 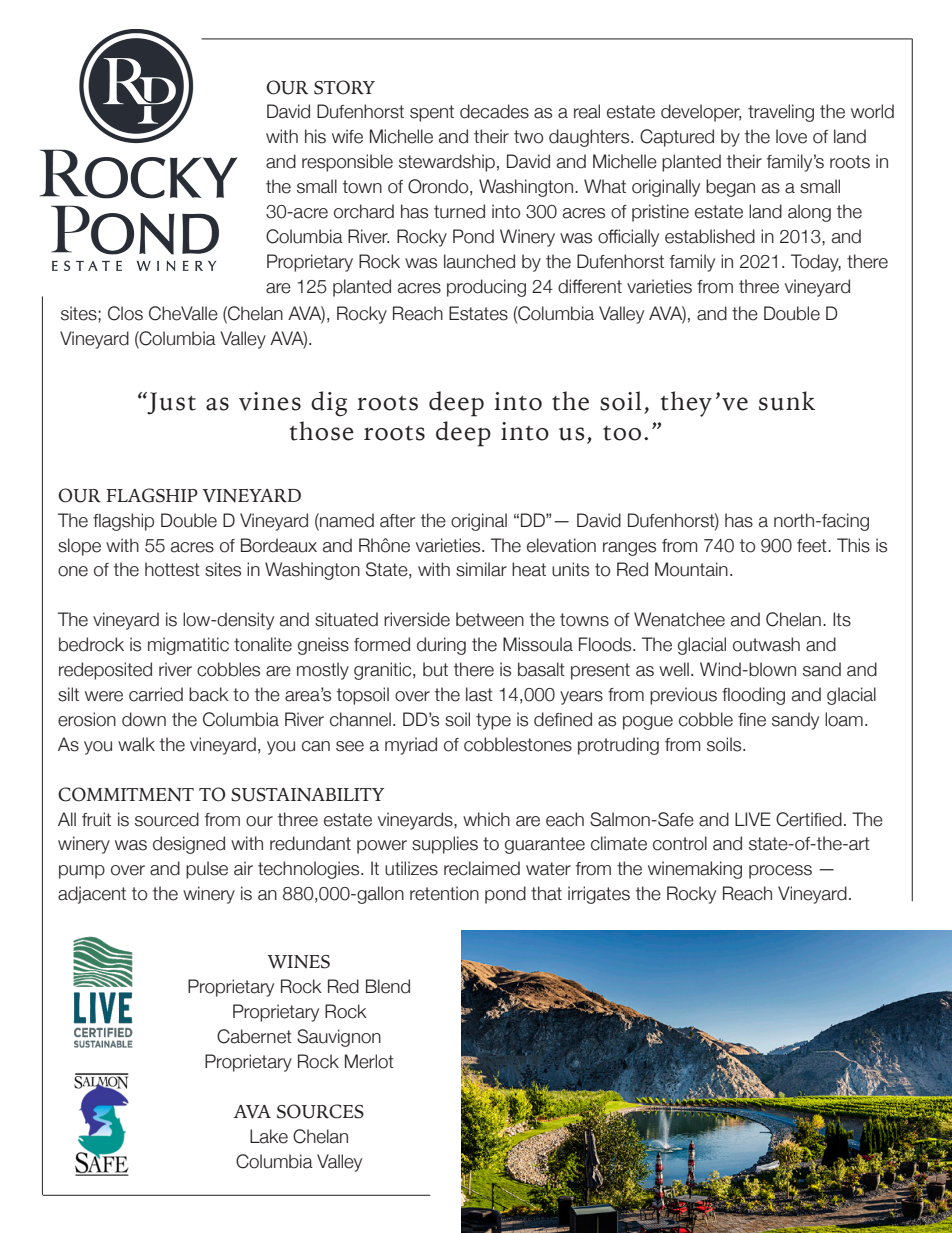 What do you see at coordinates (369, 1061) in the image?
I see `Merlot` at bounding box center [369, 1061].
